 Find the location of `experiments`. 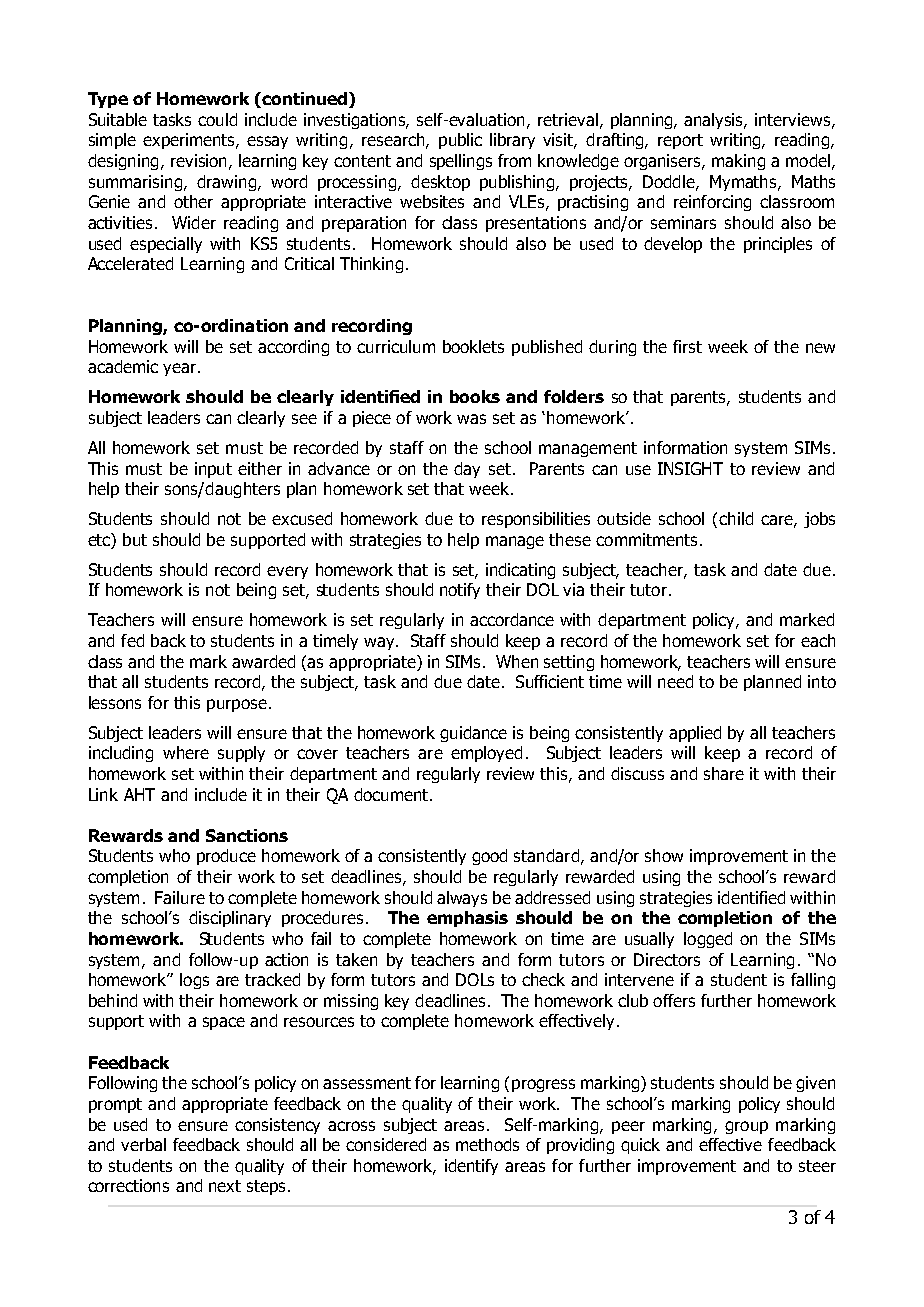

experiments is located at coordinates (190, 141).
